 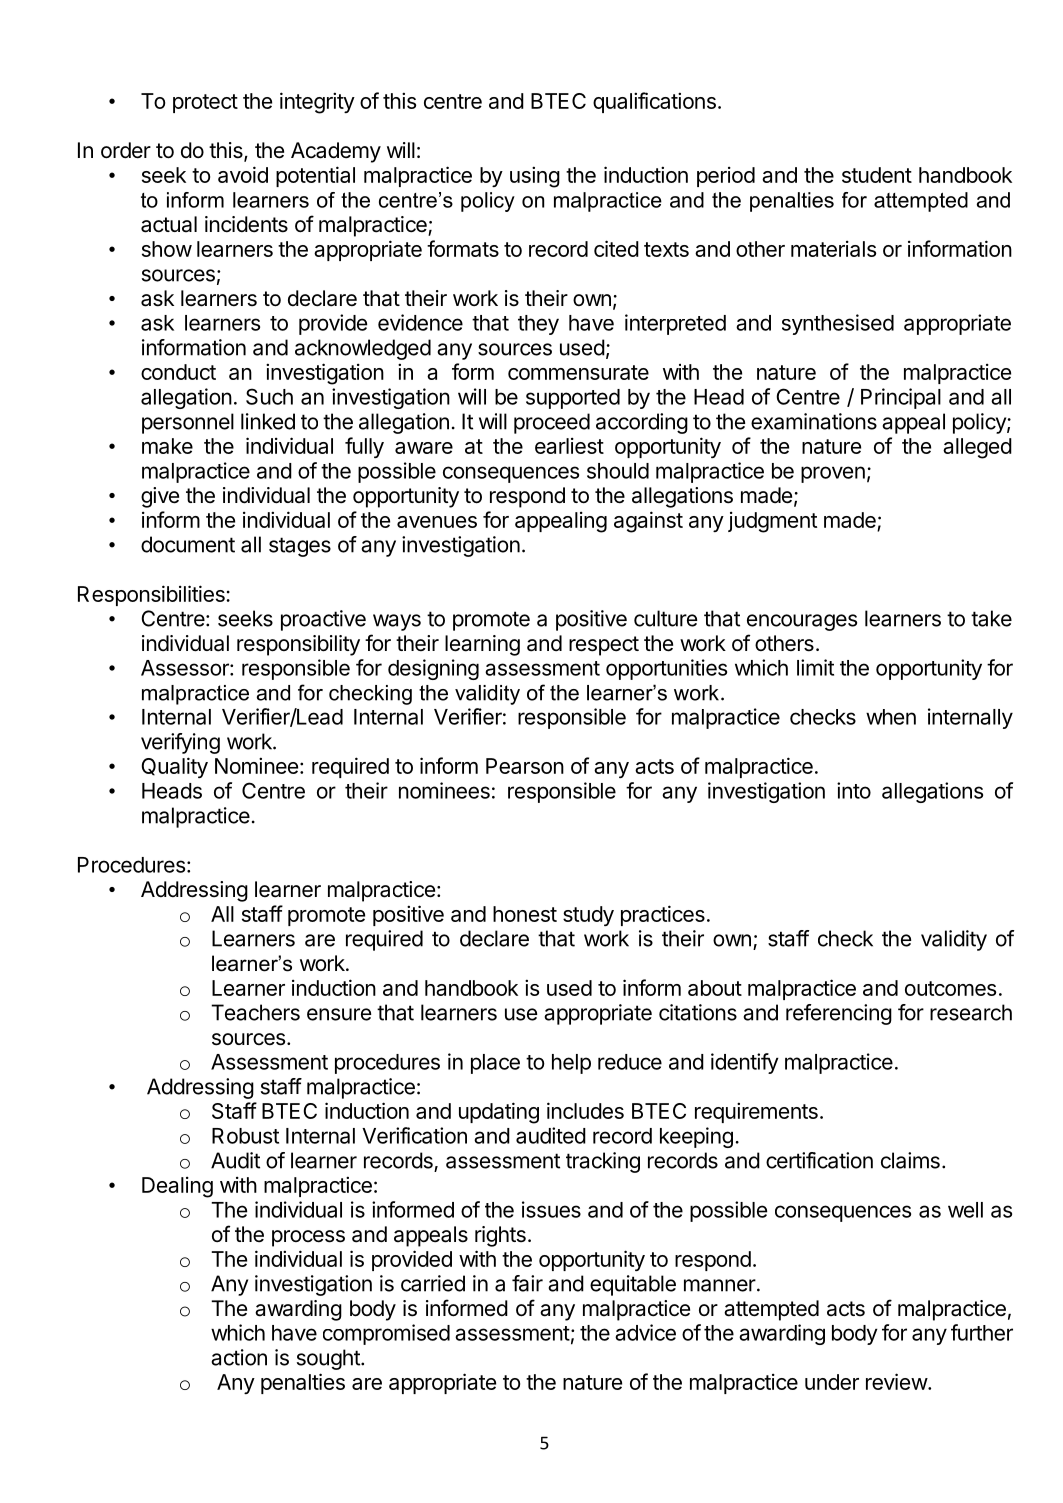 What do you see at coordinates (648, 522) in the screenshot?
I see `against` at bounding box center [648, 522].
